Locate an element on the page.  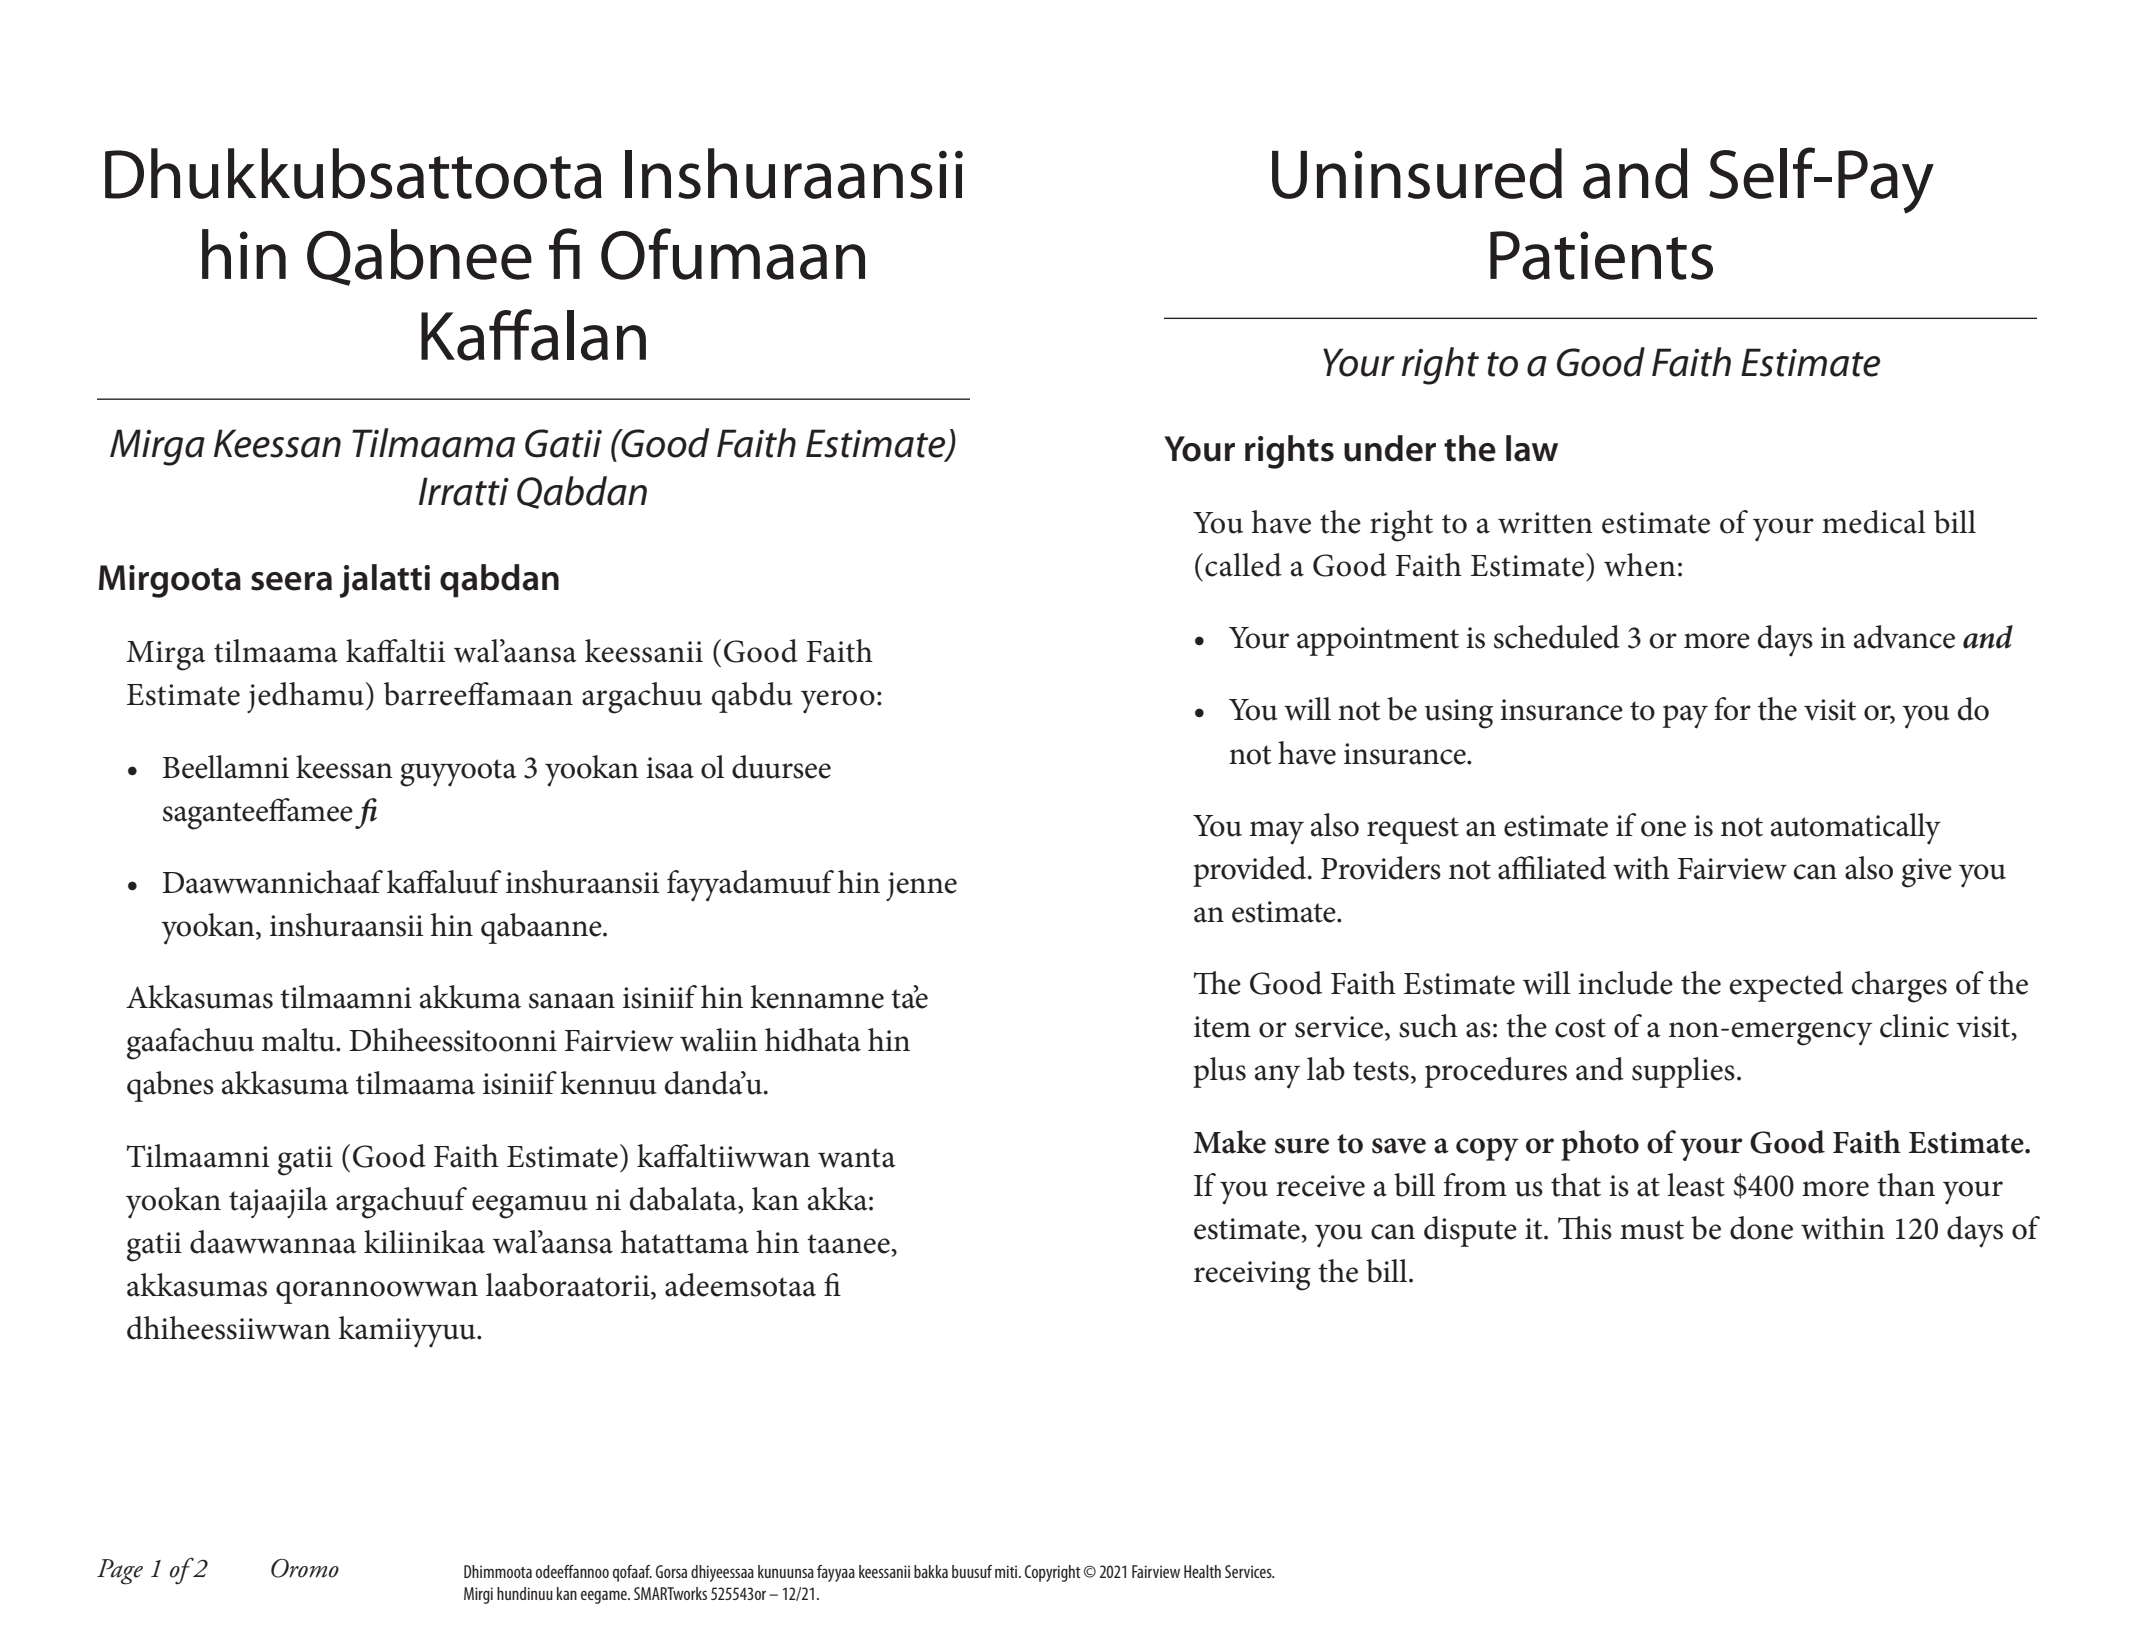
law is located at coordinates (1532, 448).
